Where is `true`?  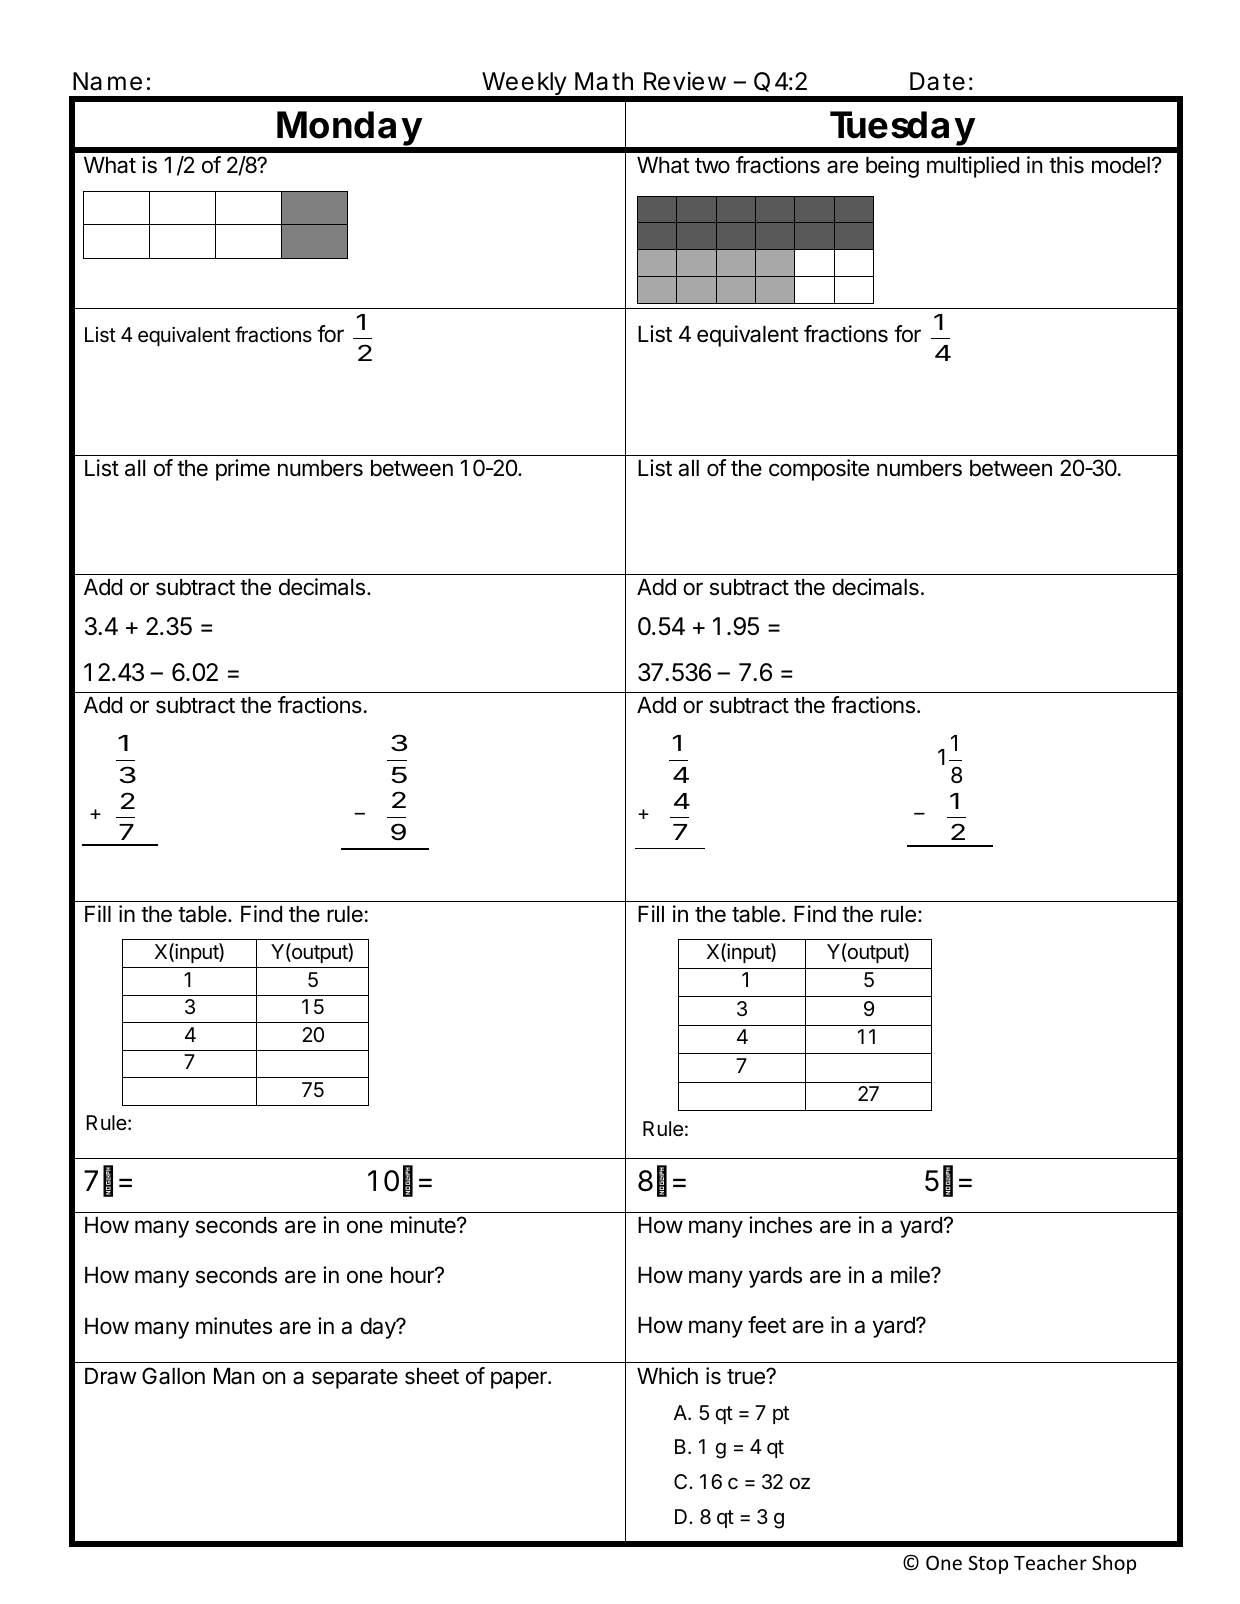 true is located at coordinates (747, 1377).
